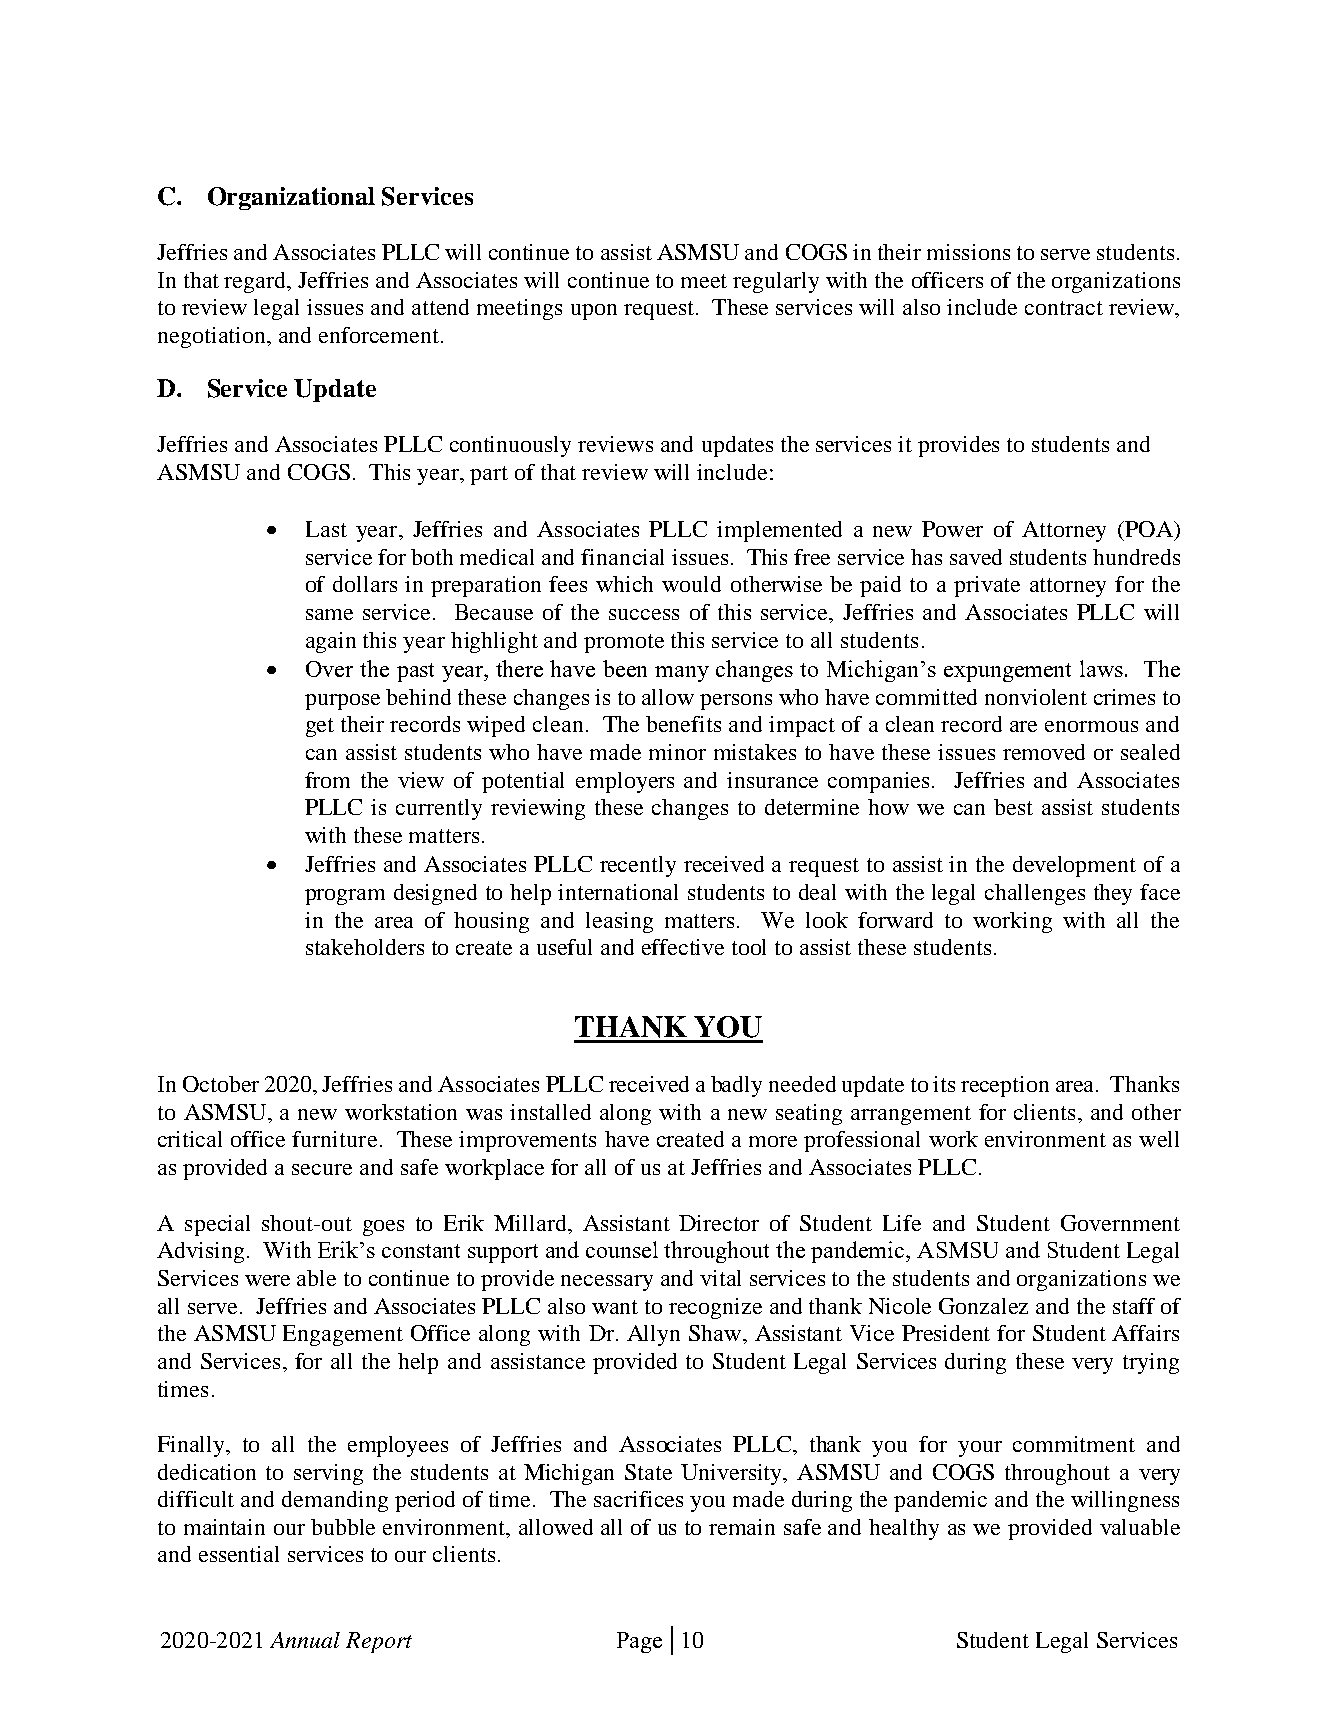 The height and width of the screenshot is (1732, 1338). I want to click on effective, so click(683, 947).
